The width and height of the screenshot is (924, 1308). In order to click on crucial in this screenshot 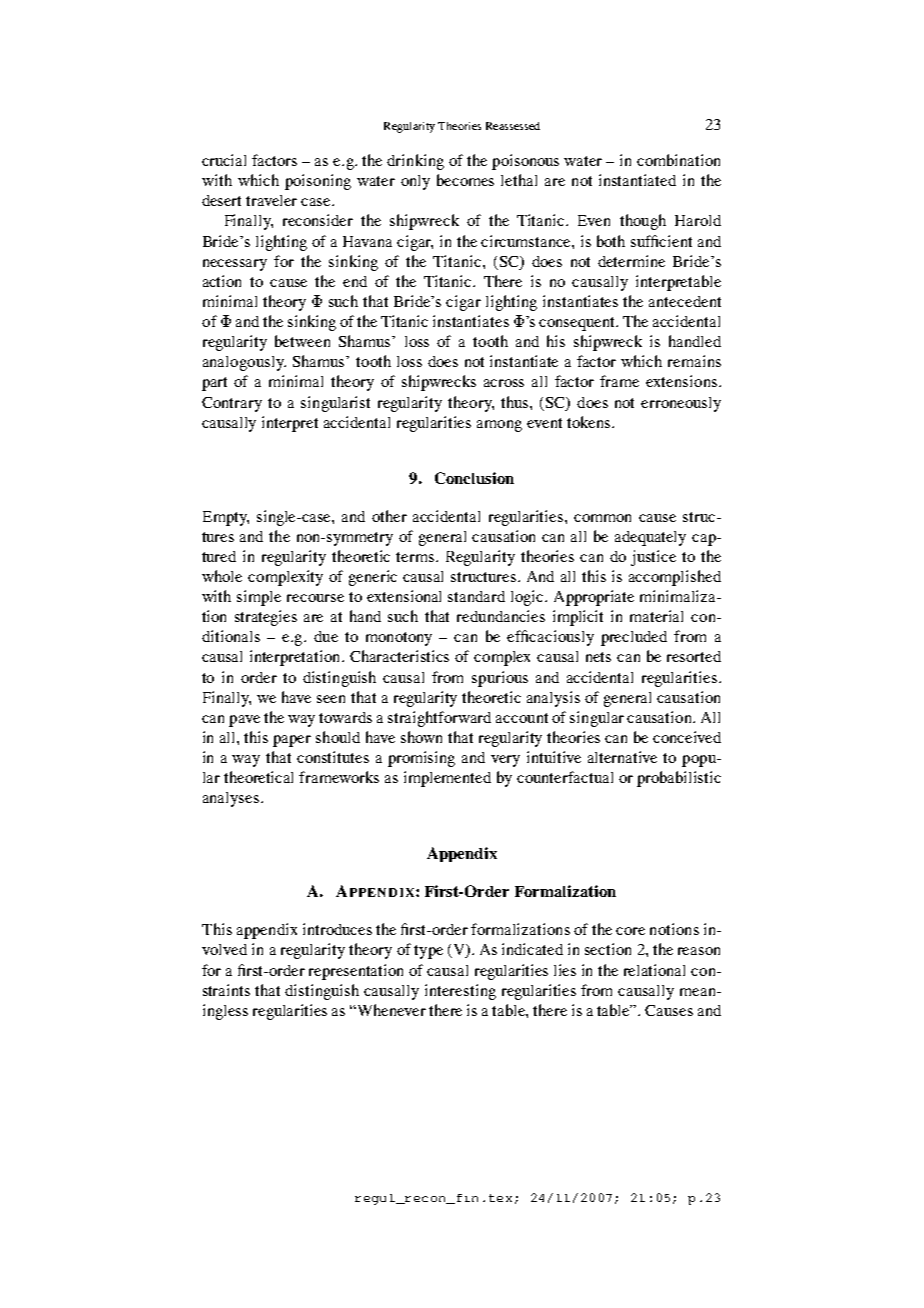, I will do `click(224, 160)`.
